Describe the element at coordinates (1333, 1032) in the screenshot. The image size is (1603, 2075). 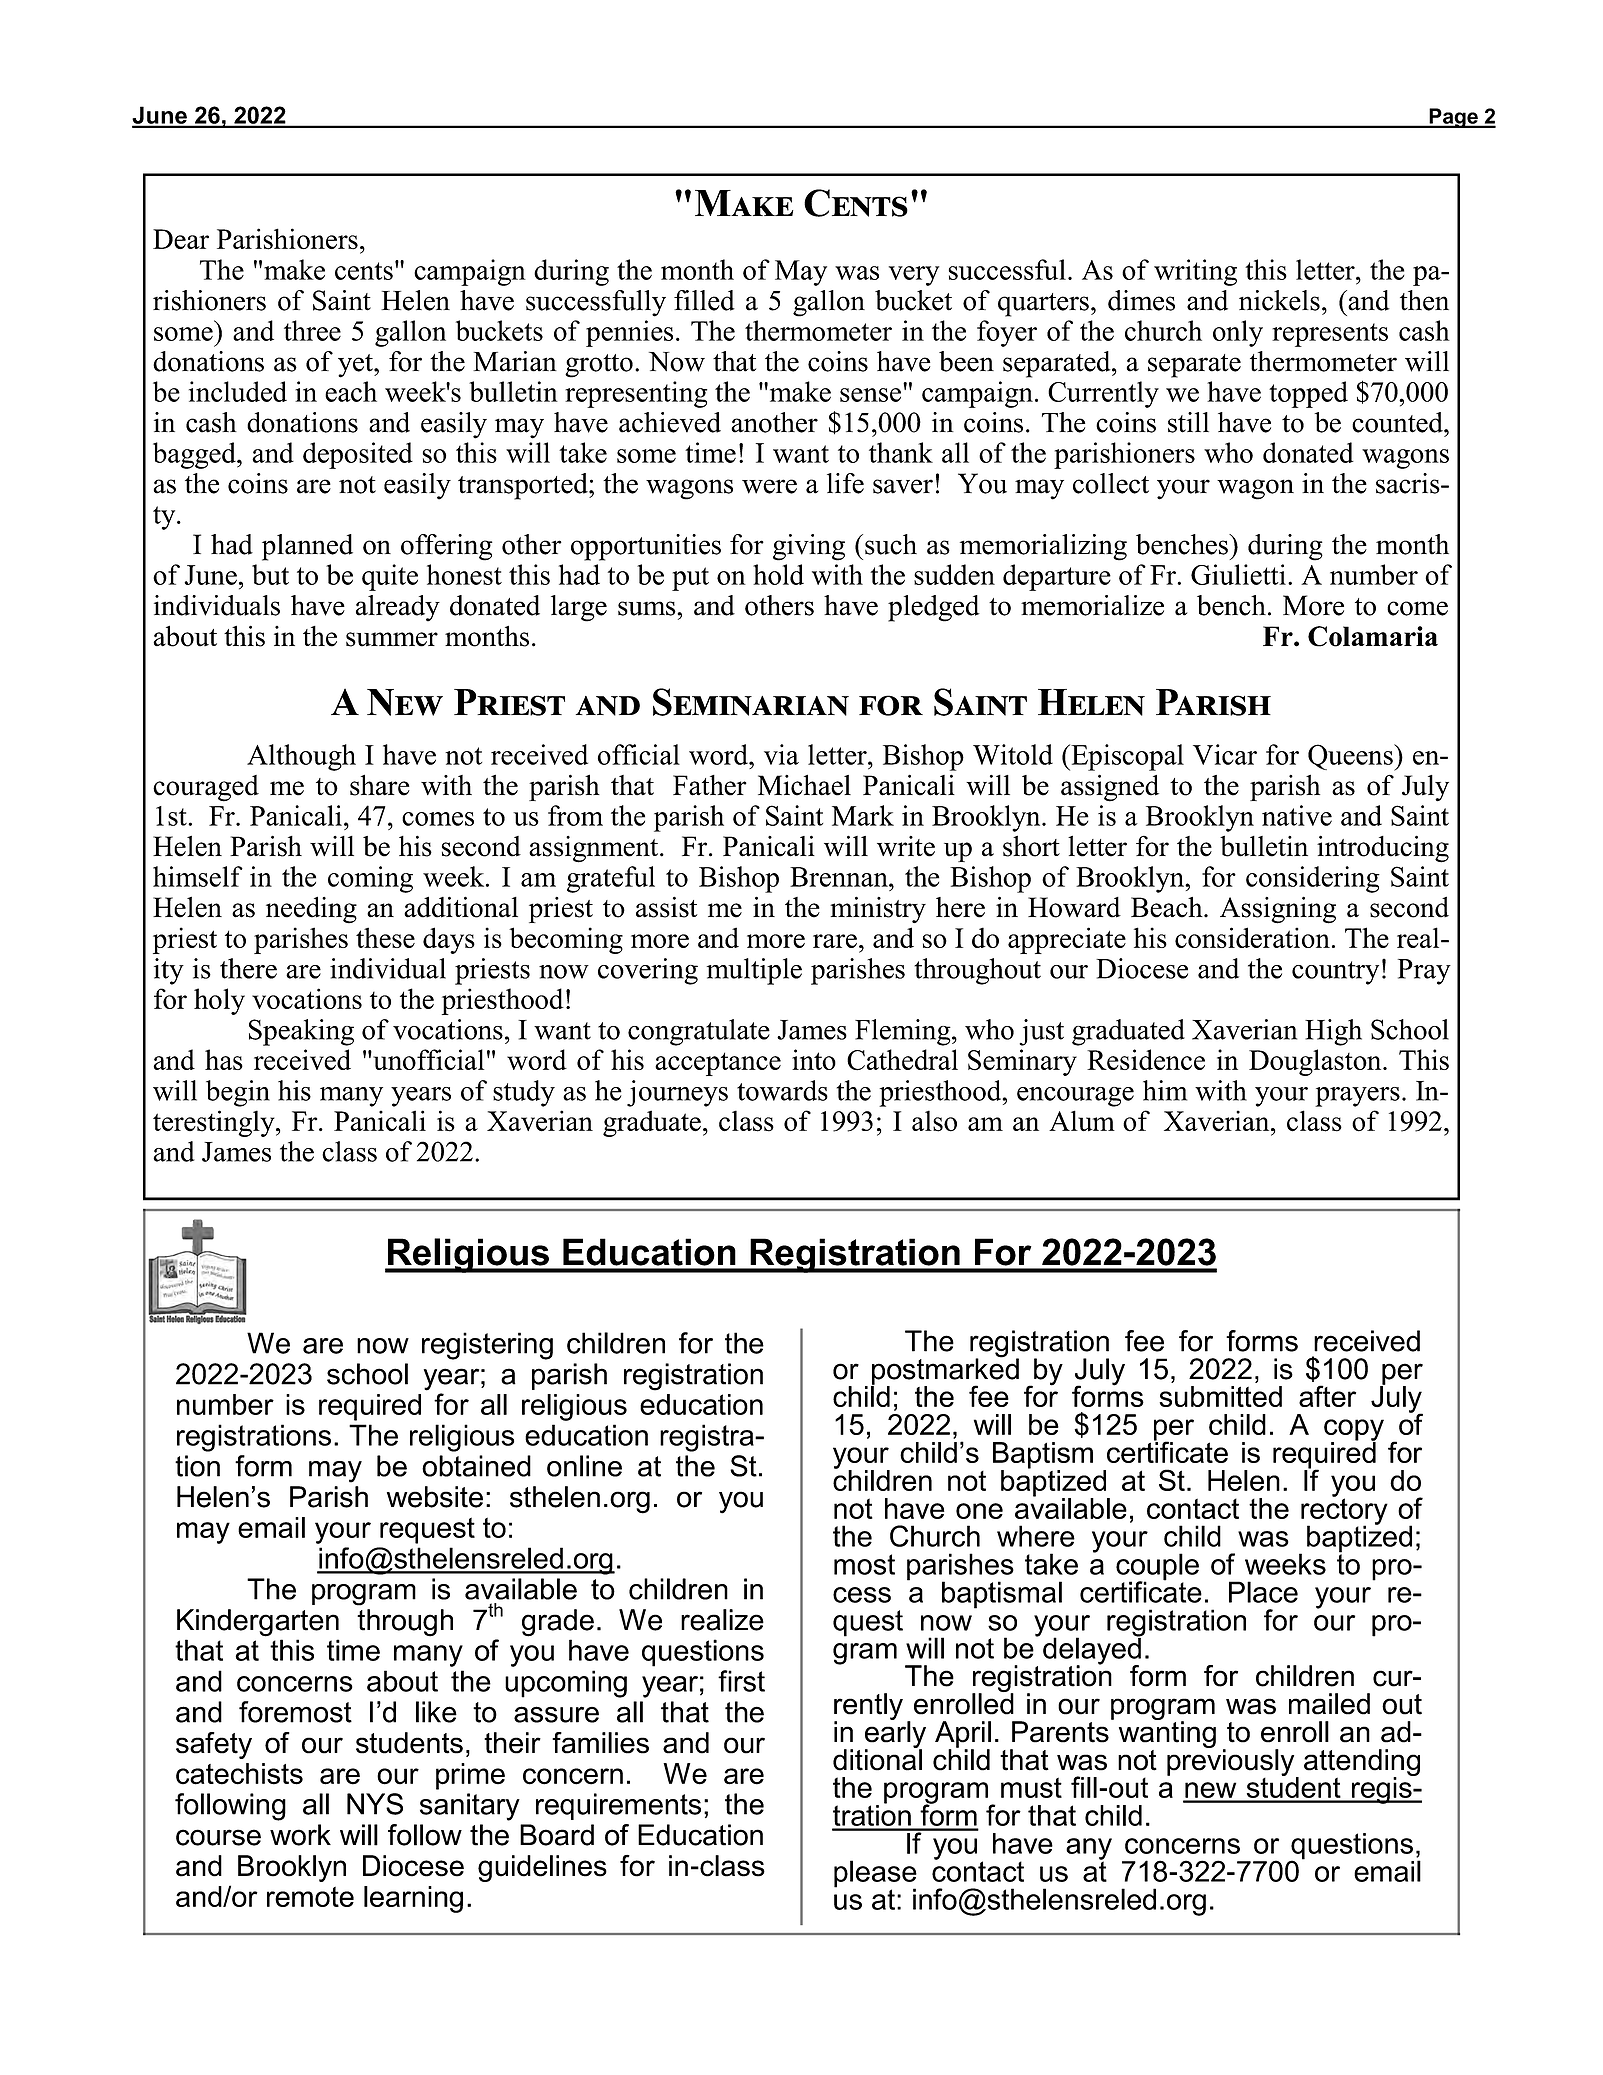
I see `High` at that location.
